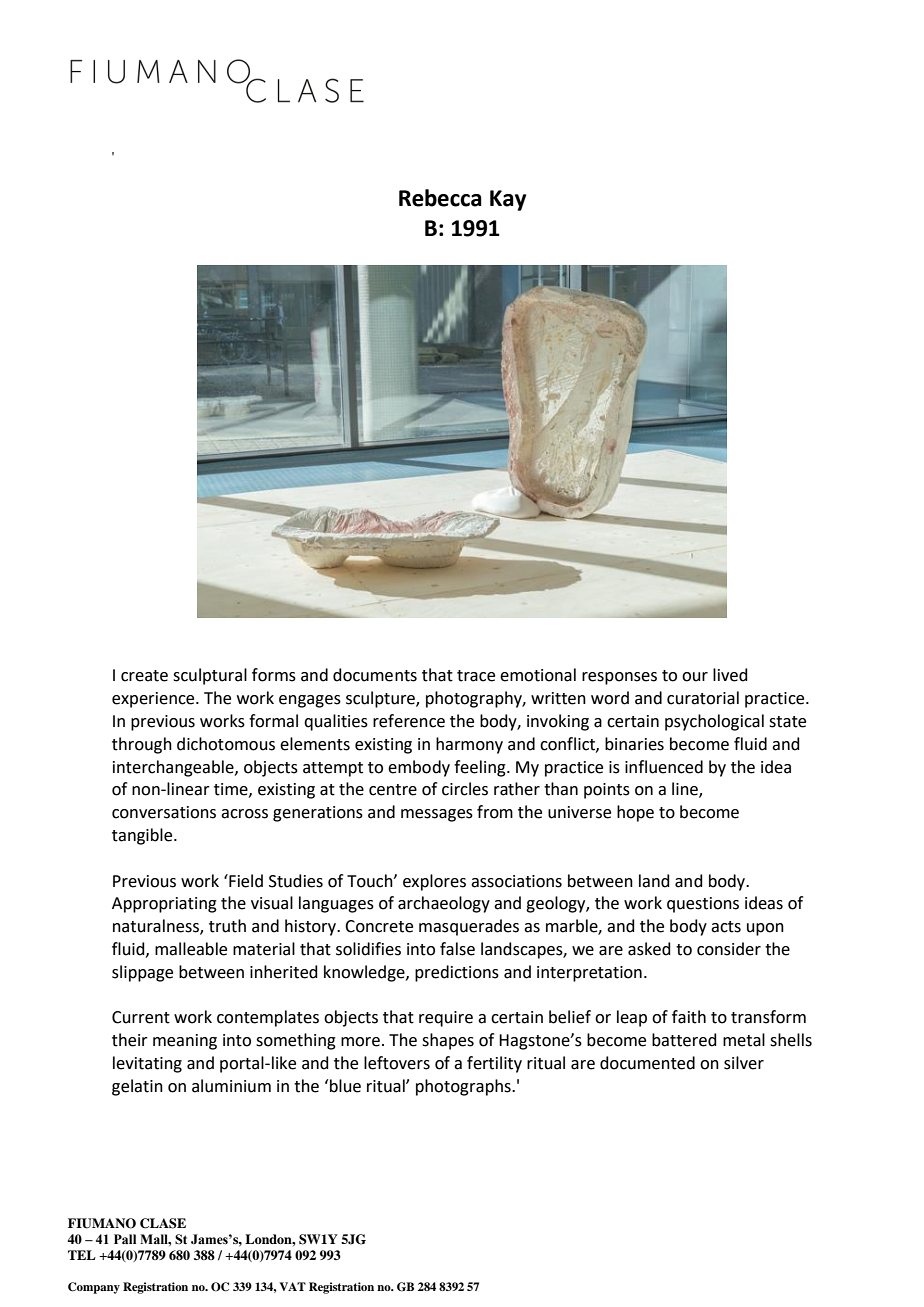  I want to click on Kay, so click(508, 200).
